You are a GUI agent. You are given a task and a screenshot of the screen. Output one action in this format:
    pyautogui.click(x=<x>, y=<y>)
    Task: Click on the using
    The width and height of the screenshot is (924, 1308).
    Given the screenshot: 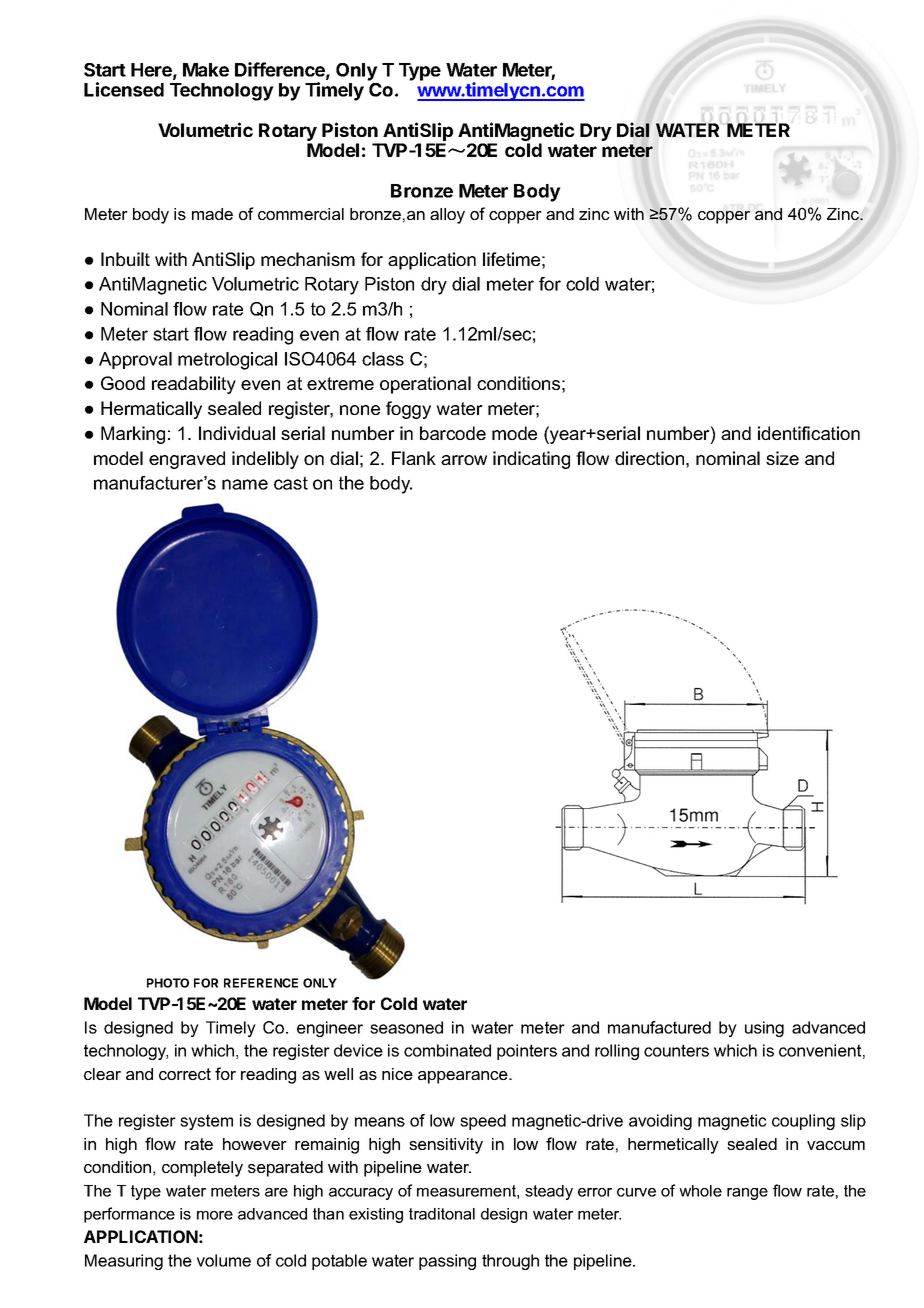 What is the action you would take?
    pyautogui.click(x=764, y=1029)
